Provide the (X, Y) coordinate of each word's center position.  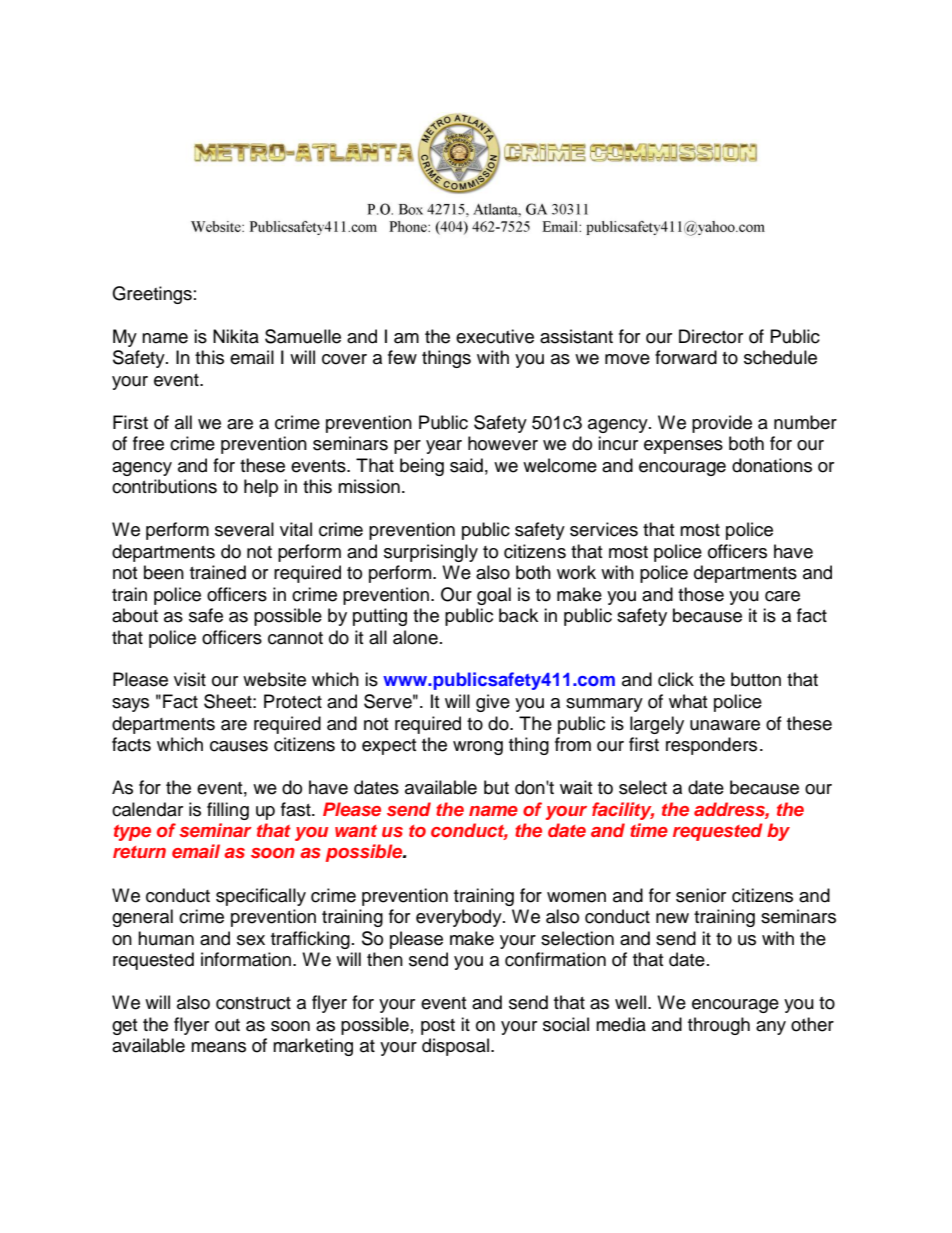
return (139, 852)
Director (711, 336)
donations (772, 465)
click (676, 679)
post (438, 1027)
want (356, 831)
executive (495, 336)
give (493, 703)
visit (190, 679)
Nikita (236, 336)
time (649, 830)
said (466, 465)
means (218, 1047)
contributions (164, 486)
